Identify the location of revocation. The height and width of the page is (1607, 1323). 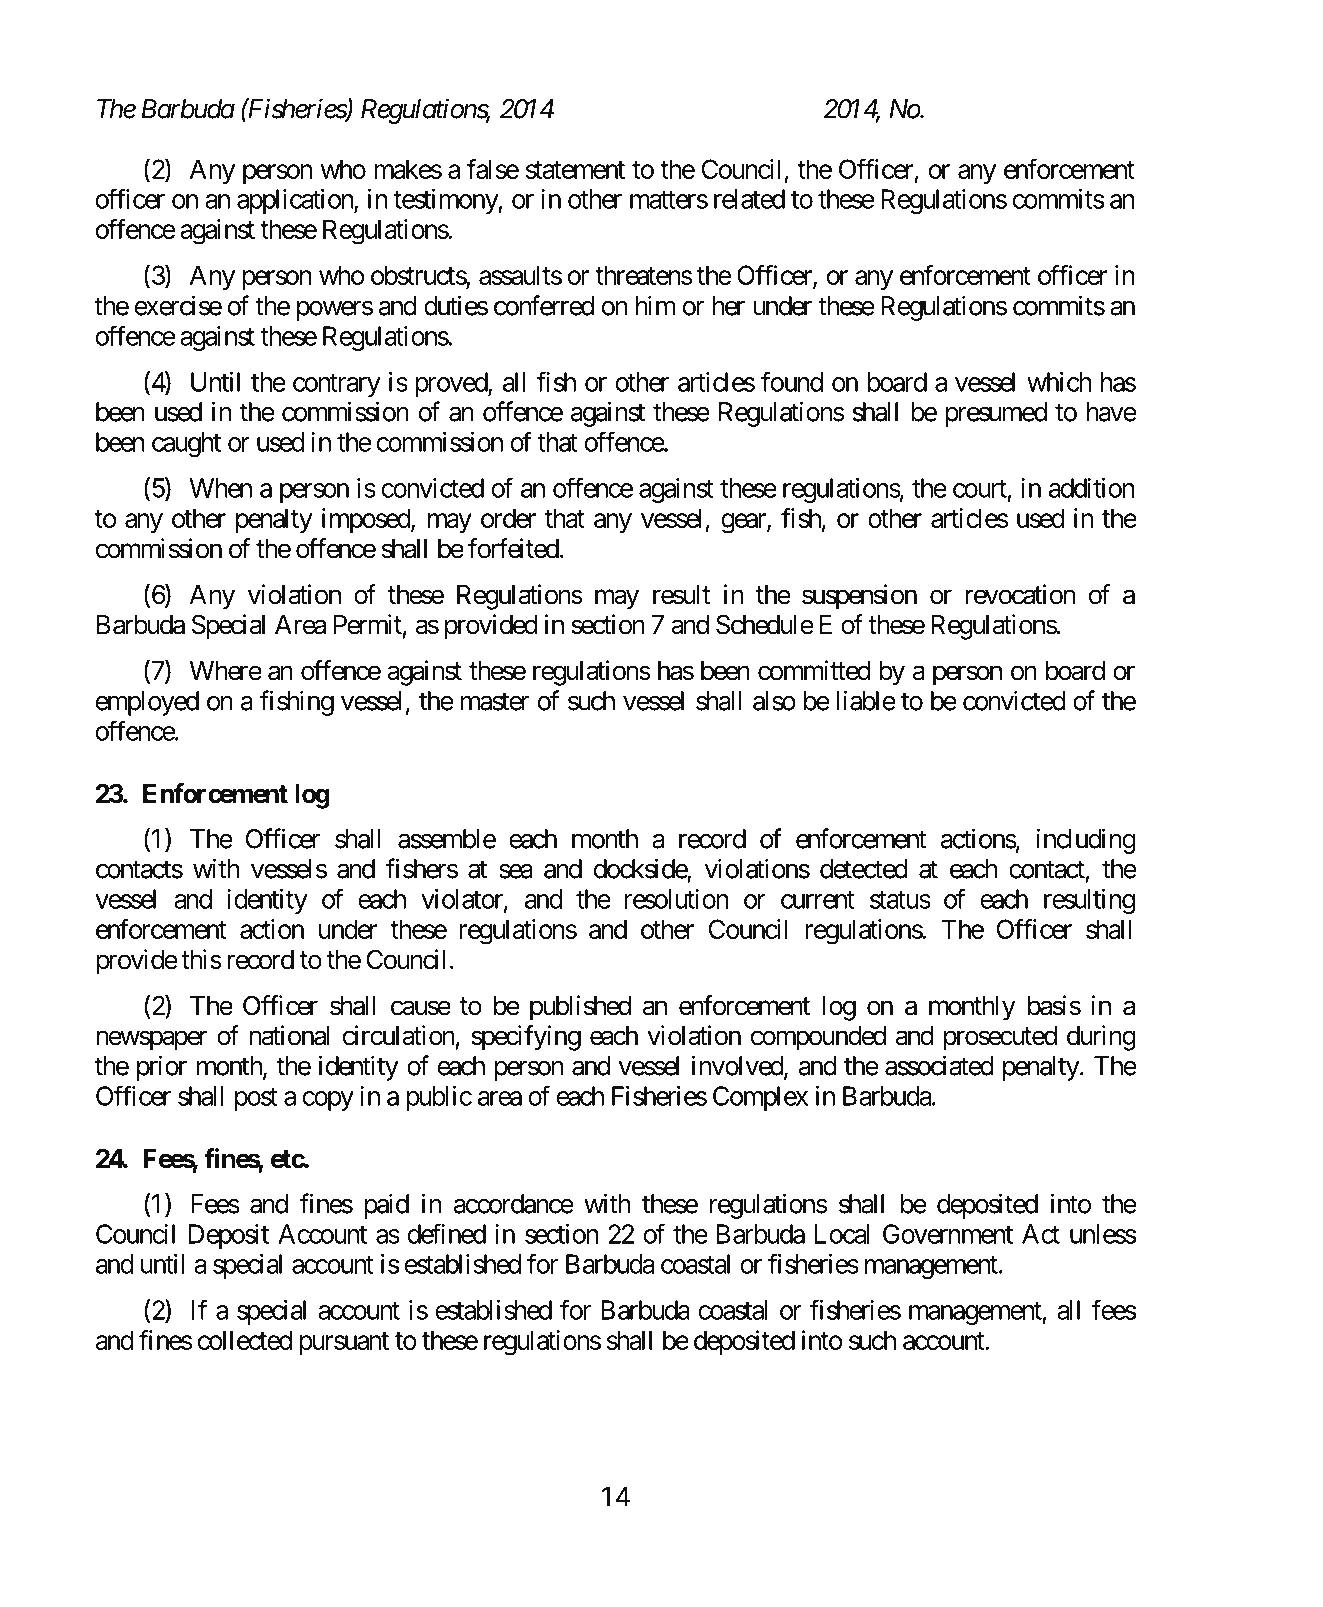
(1020, 594).
